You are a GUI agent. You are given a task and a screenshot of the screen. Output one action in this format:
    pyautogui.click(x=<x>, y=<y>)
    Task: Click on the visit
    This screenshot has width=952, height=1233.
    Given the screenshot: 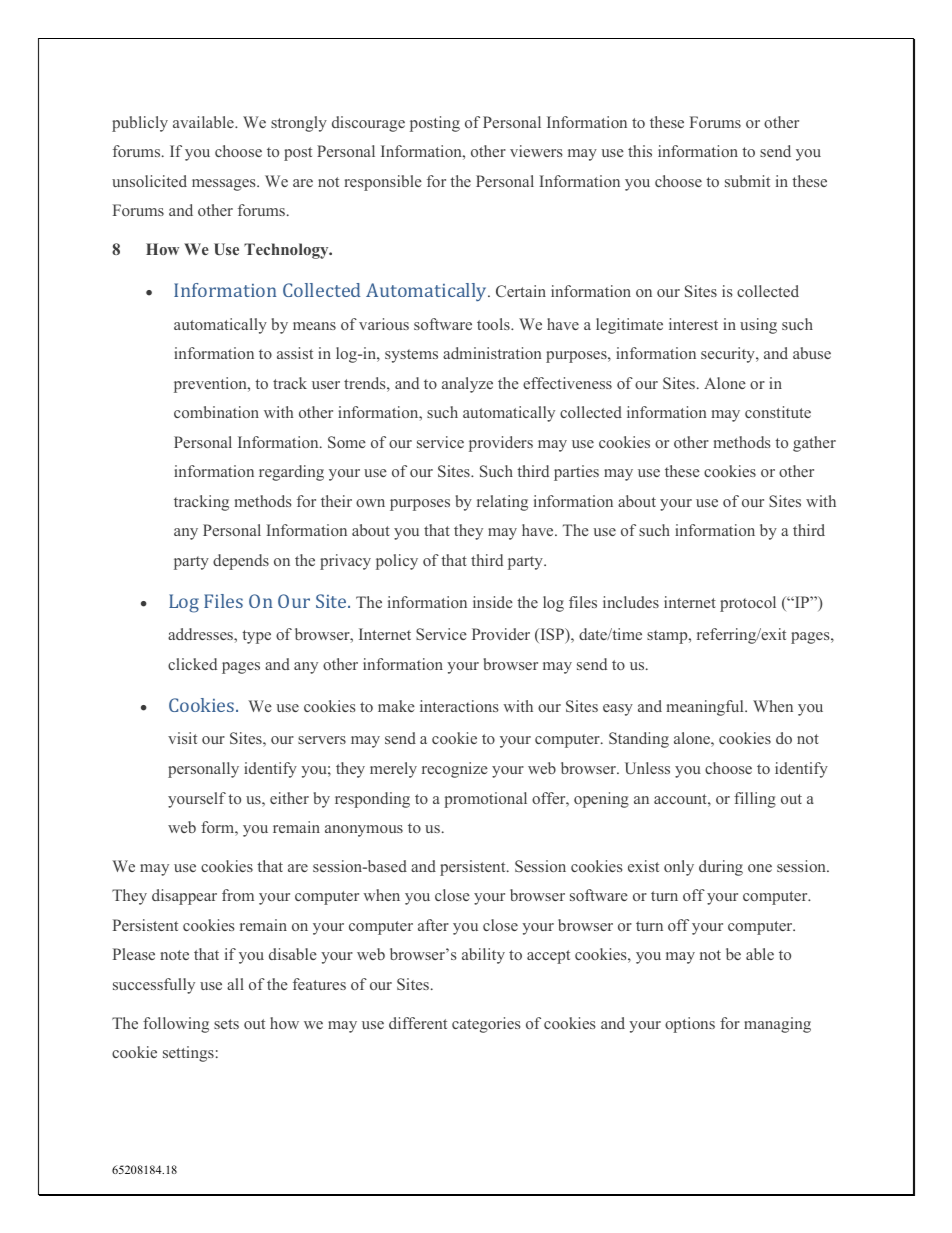 What is the action you would take?
    pyautogui.click(x=182, y=738)
